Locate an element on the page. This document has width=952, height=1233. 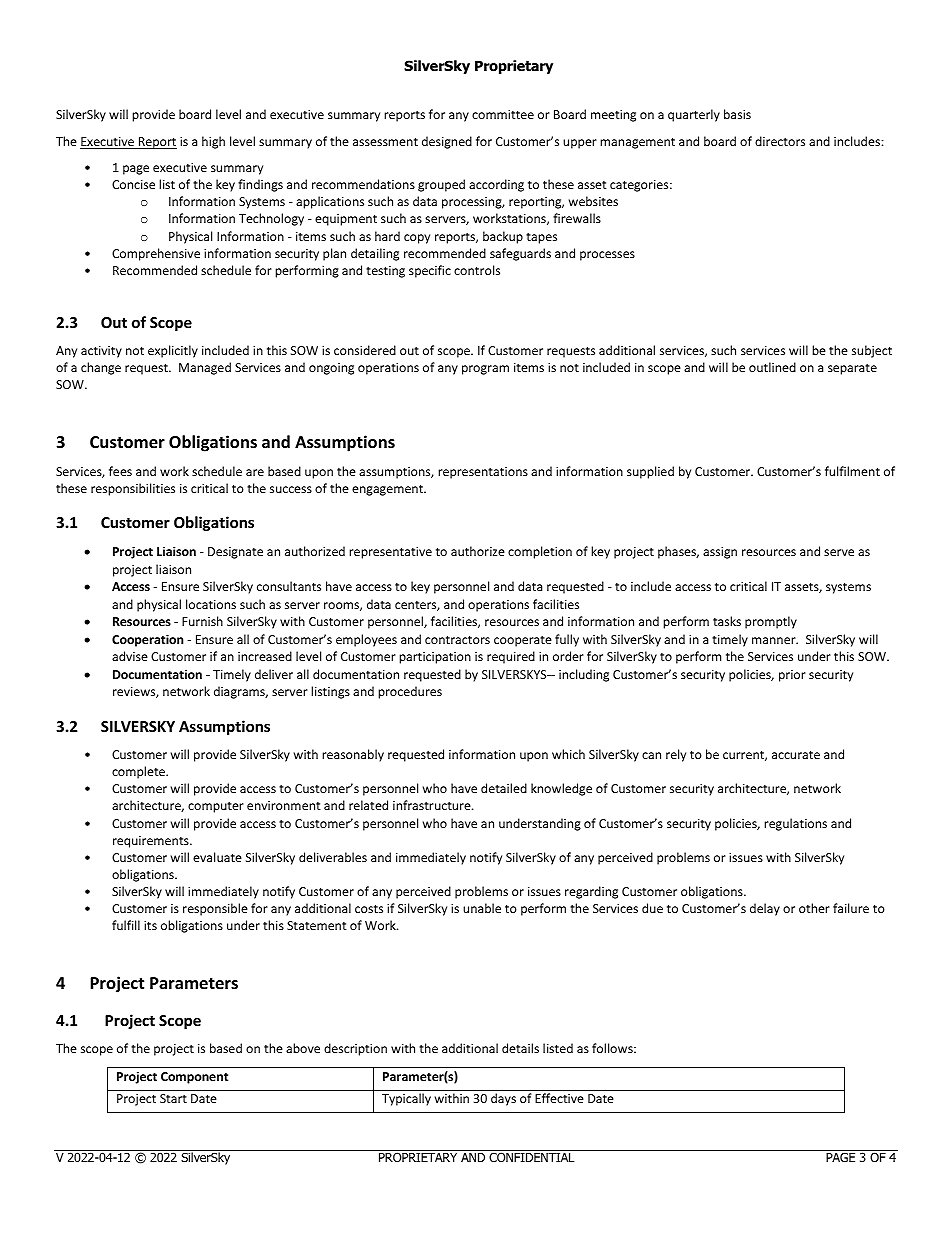
high is located at coordinates (213, 142).
